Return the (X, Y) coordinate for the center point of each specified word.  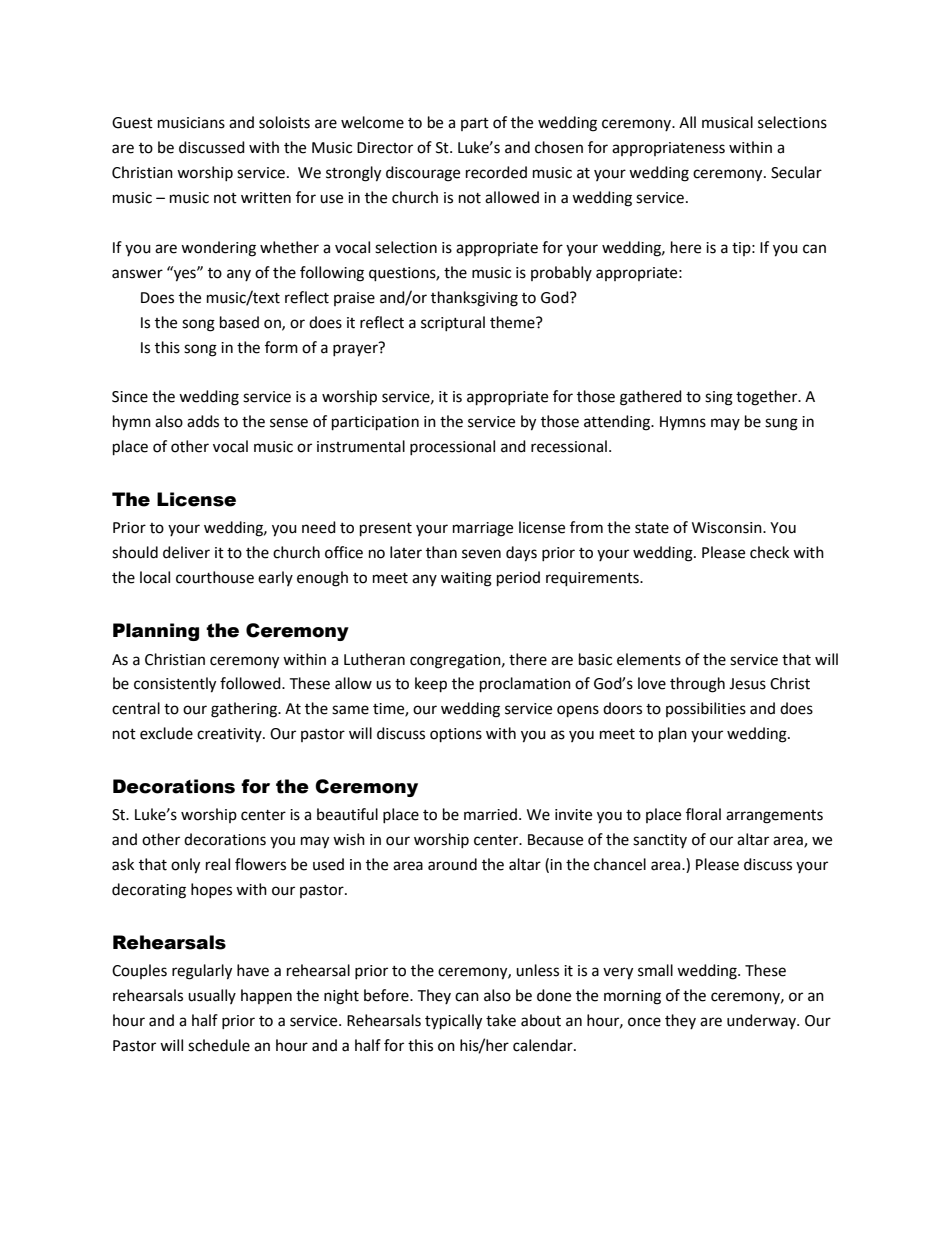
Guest (132, 123)
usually (212, 996)
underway (762, 1021)
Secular (796, 172)
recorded (496, 172)
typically (453, 1022)
